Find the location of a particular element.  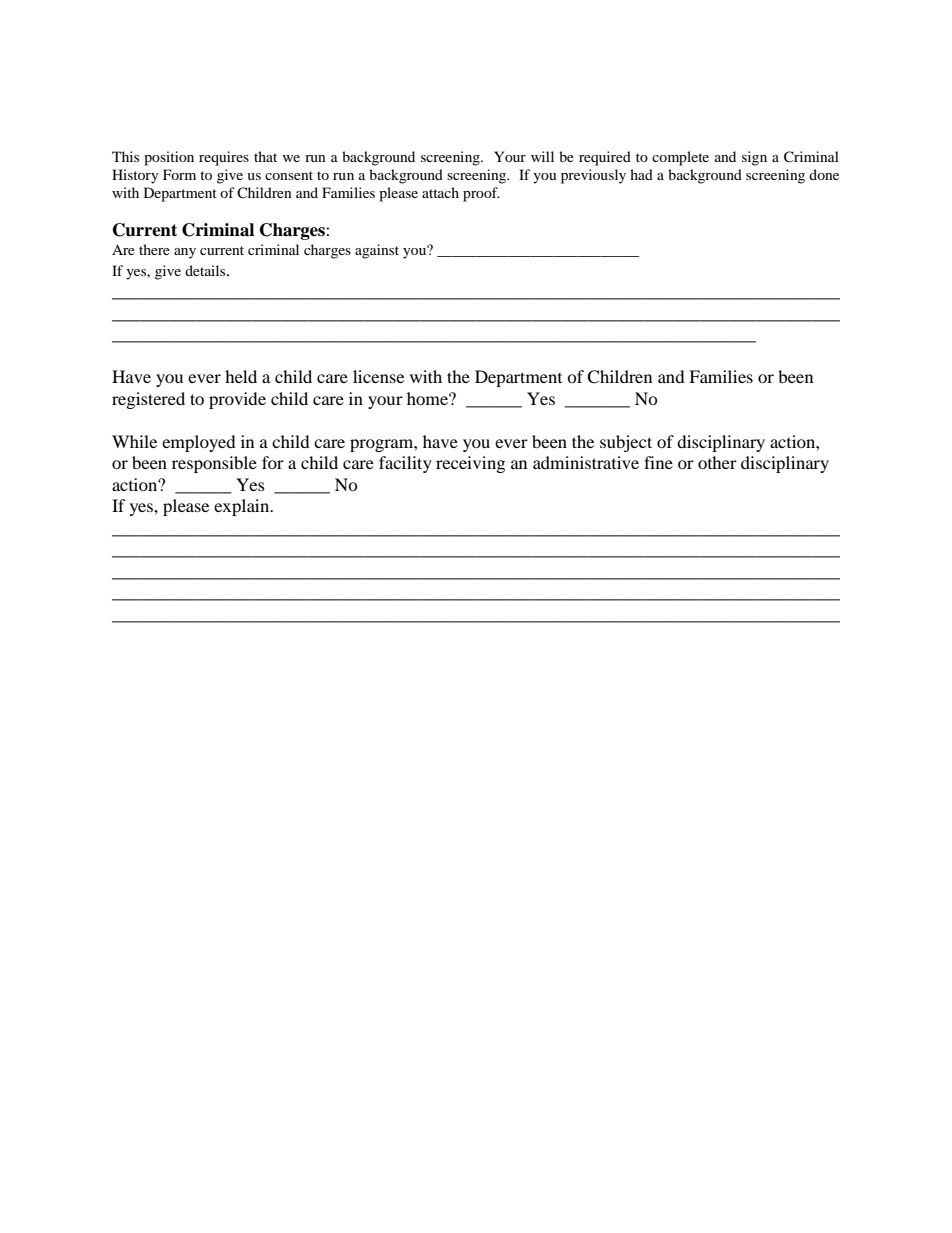

sign is located at coordinates (754, 158).
